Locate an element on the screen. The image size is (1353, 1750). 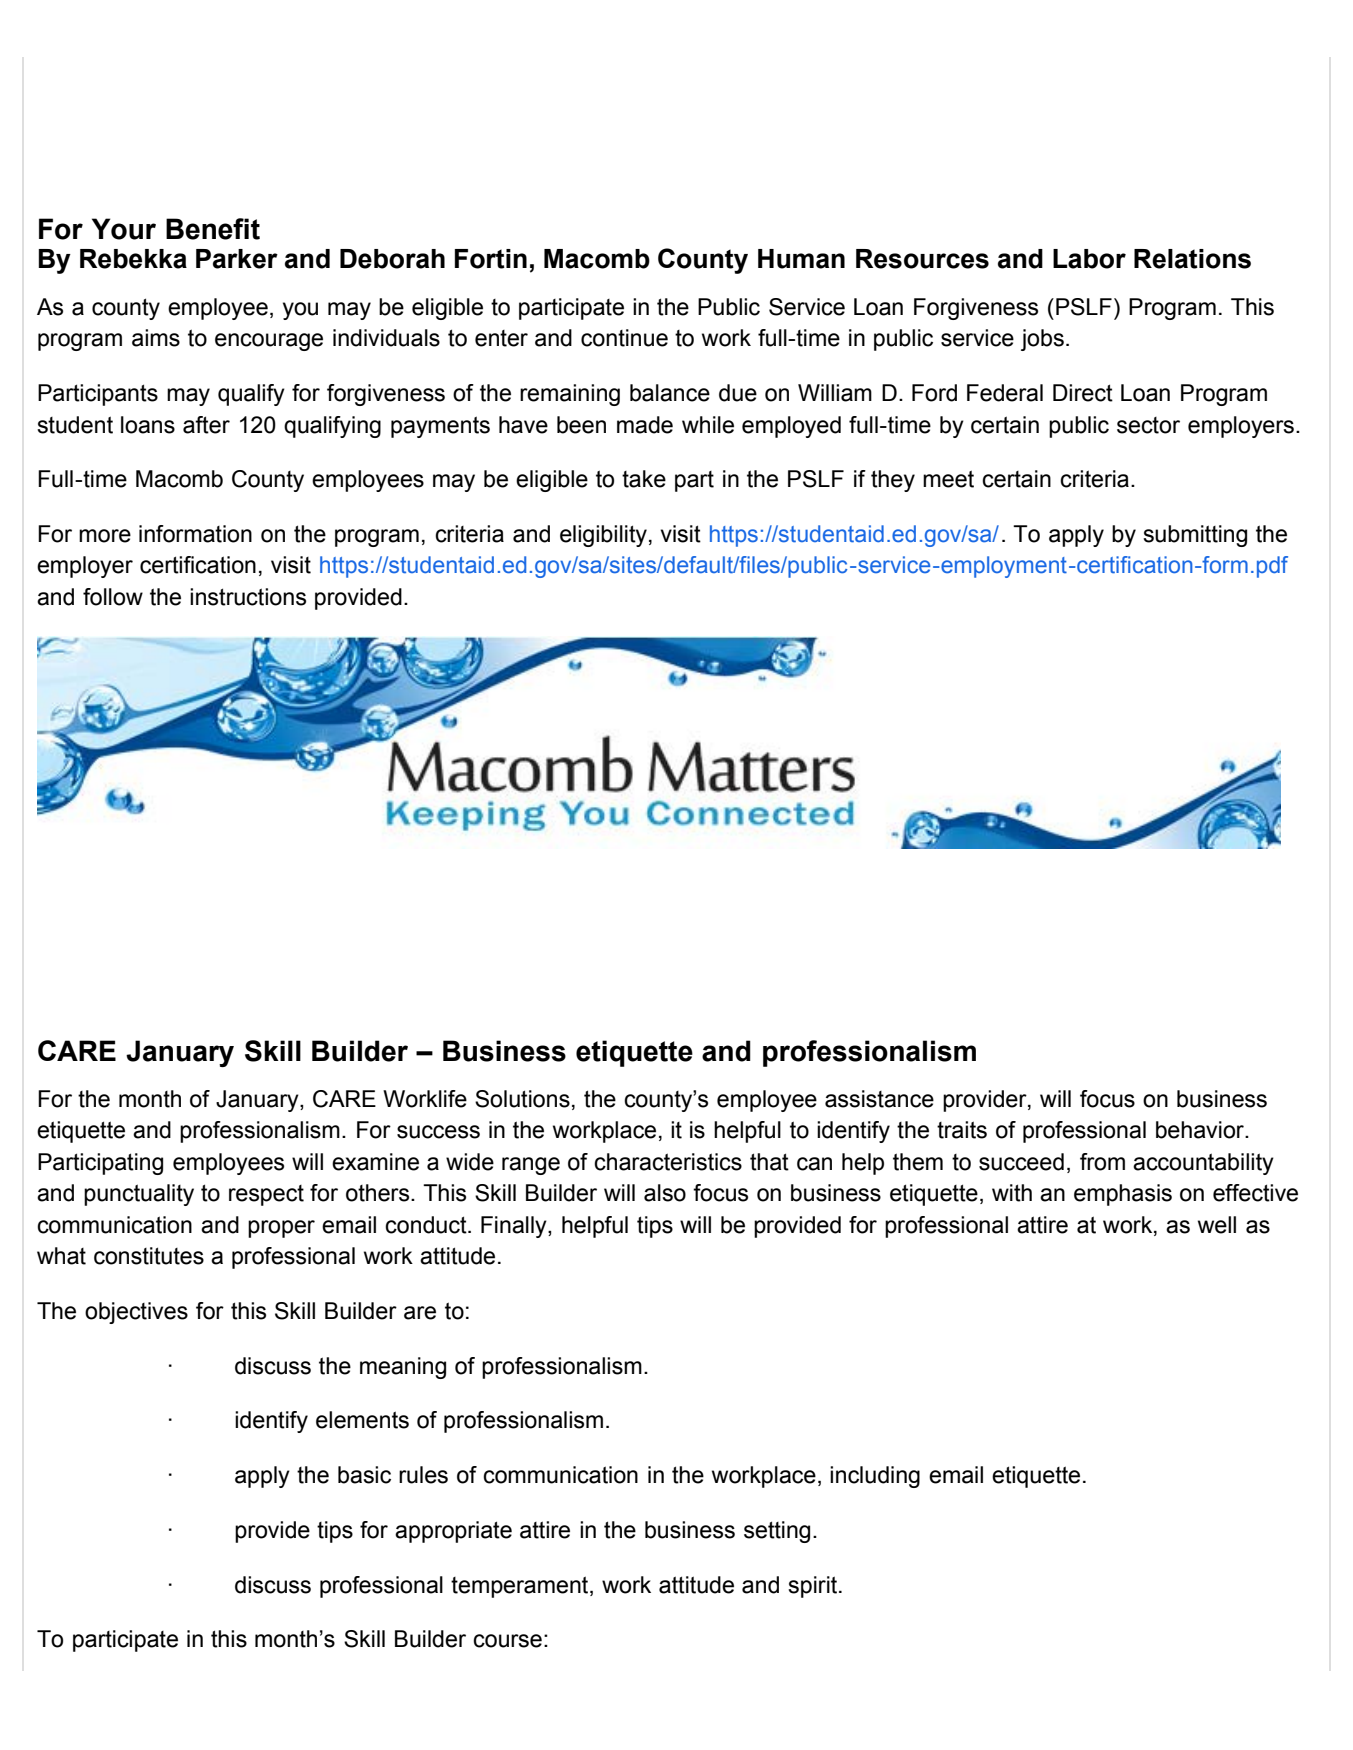
characteristics is located at coordinates (668, 1162).
